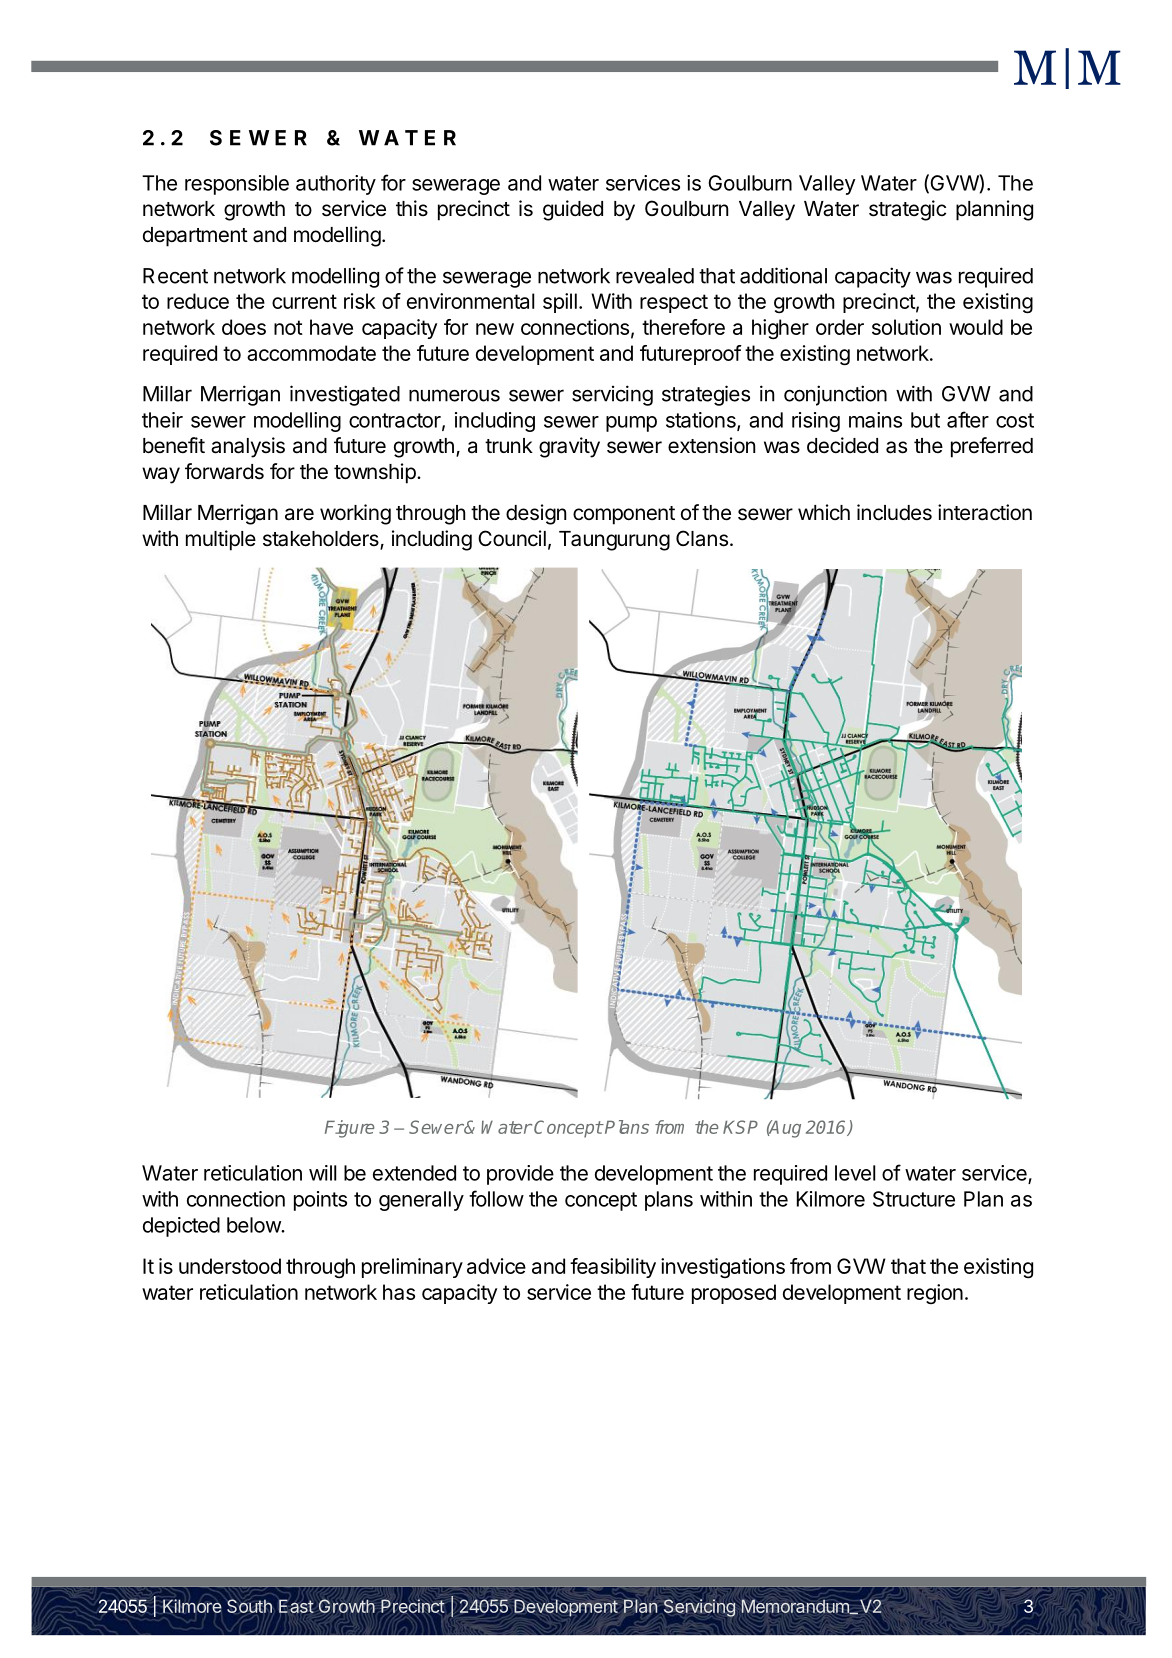 This screenshot has height=1658, width=1172. I want to click on South, so click(250, 1606).
